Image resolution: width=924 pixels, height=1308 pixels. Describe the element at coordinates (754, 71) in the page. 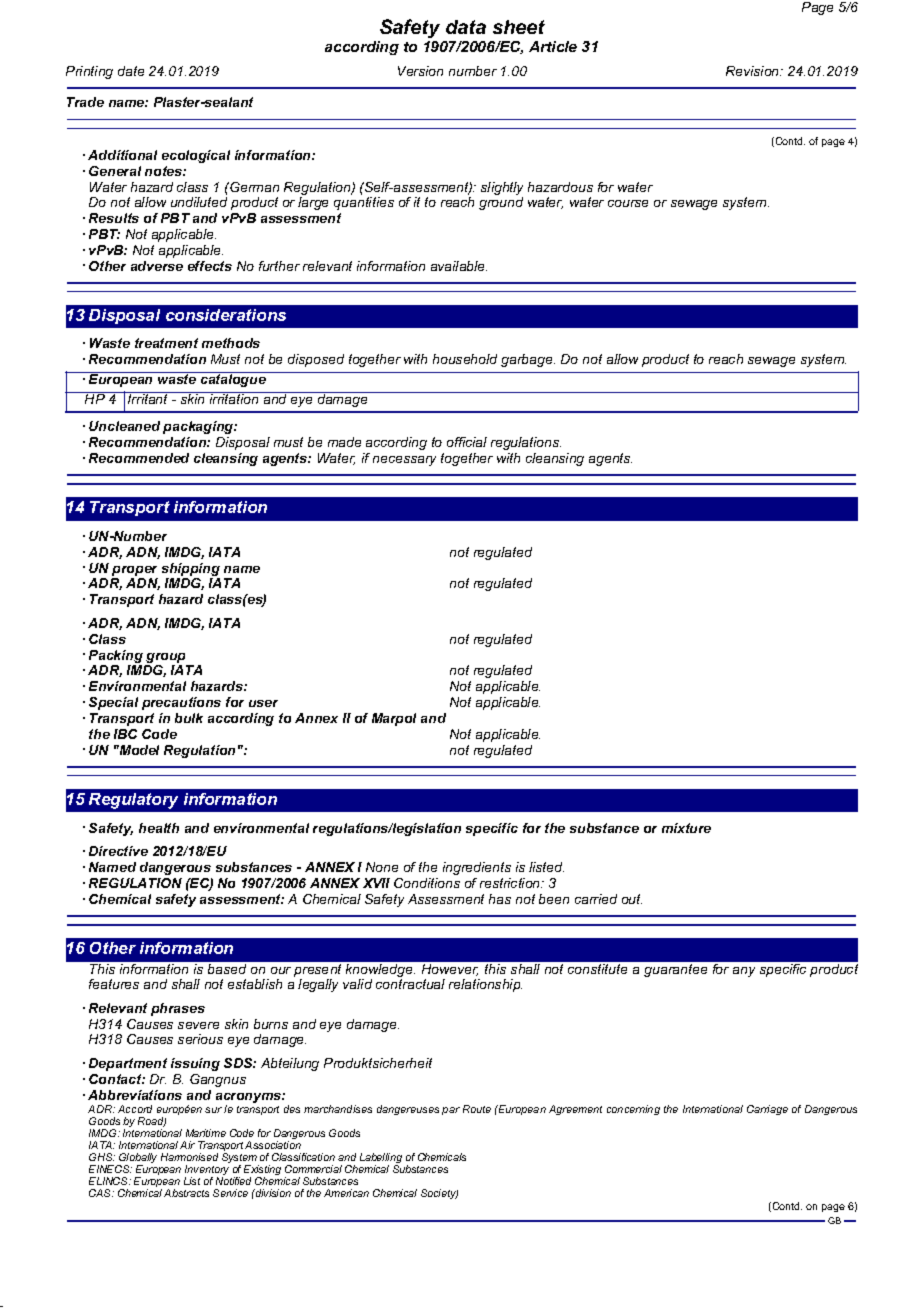

I see `Revision` at that location.
